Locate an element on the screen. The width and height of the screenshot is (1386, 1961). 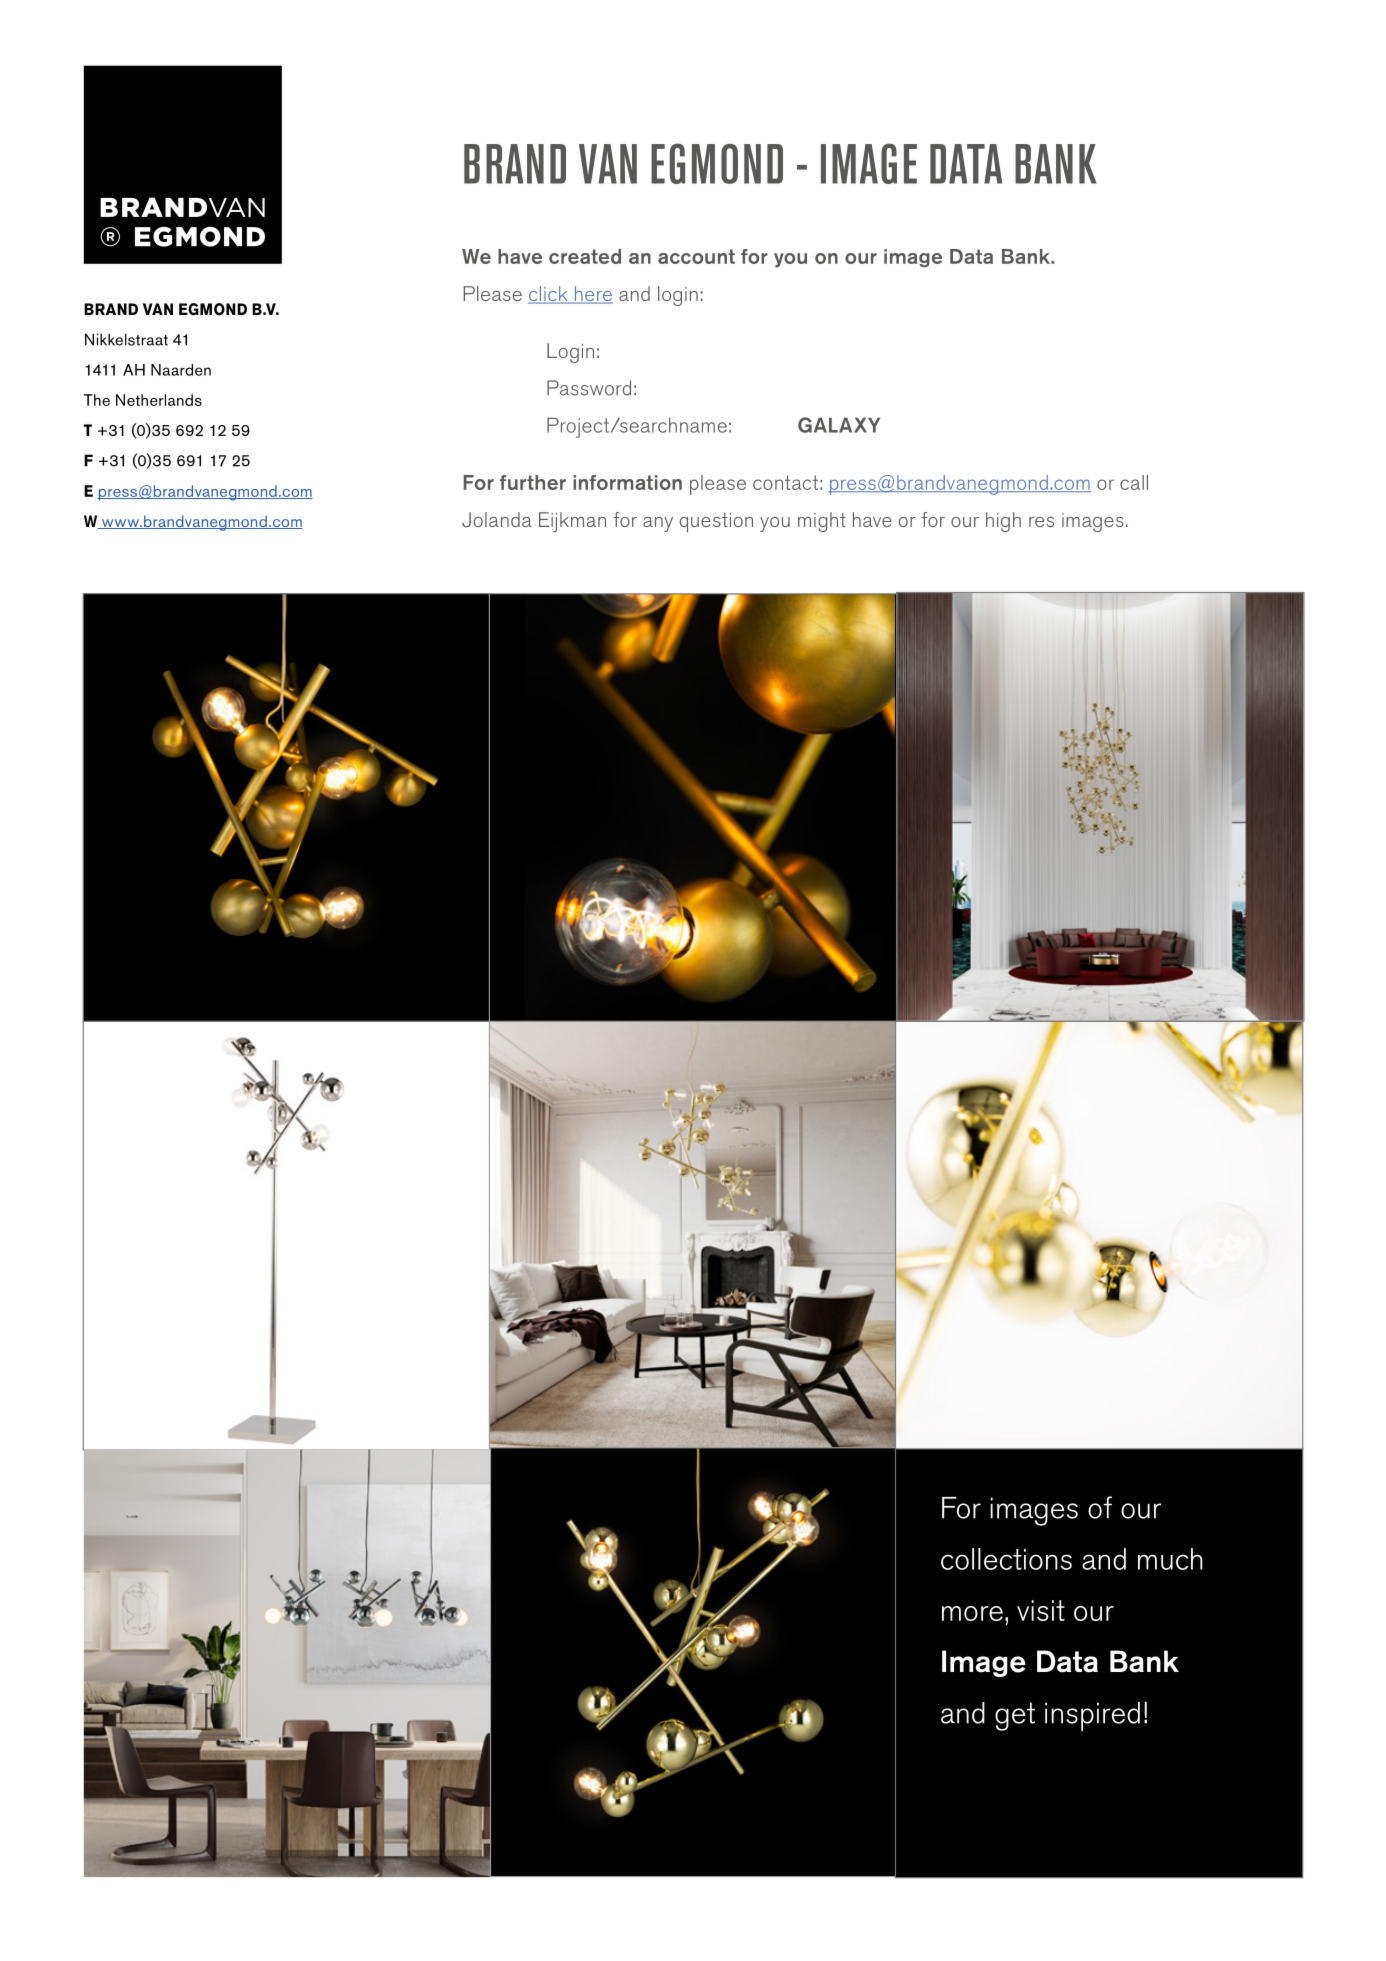
call is located at coordinates (1134, 482).
